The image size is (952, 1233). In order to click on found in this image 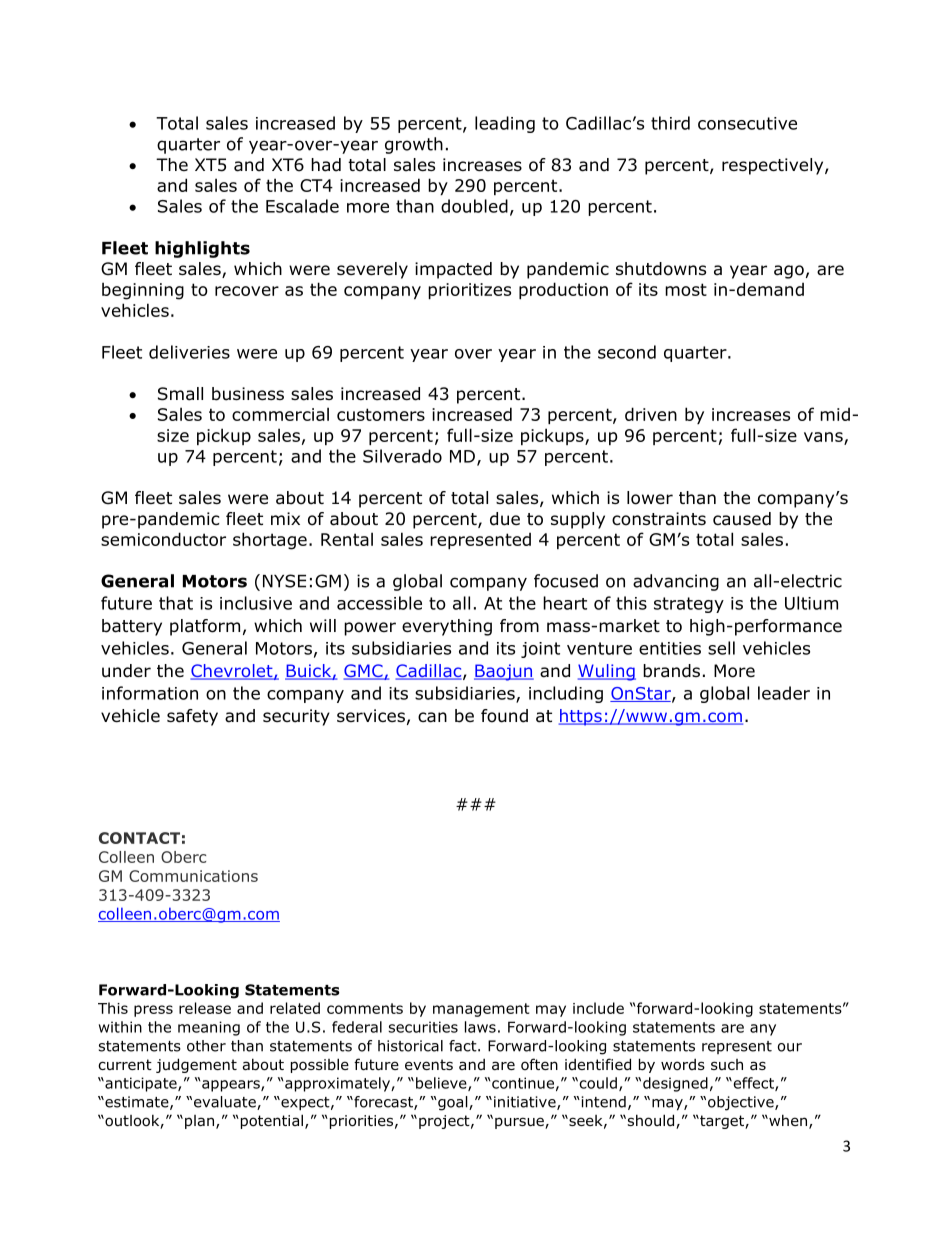, I will do `click(504, 716)`.
